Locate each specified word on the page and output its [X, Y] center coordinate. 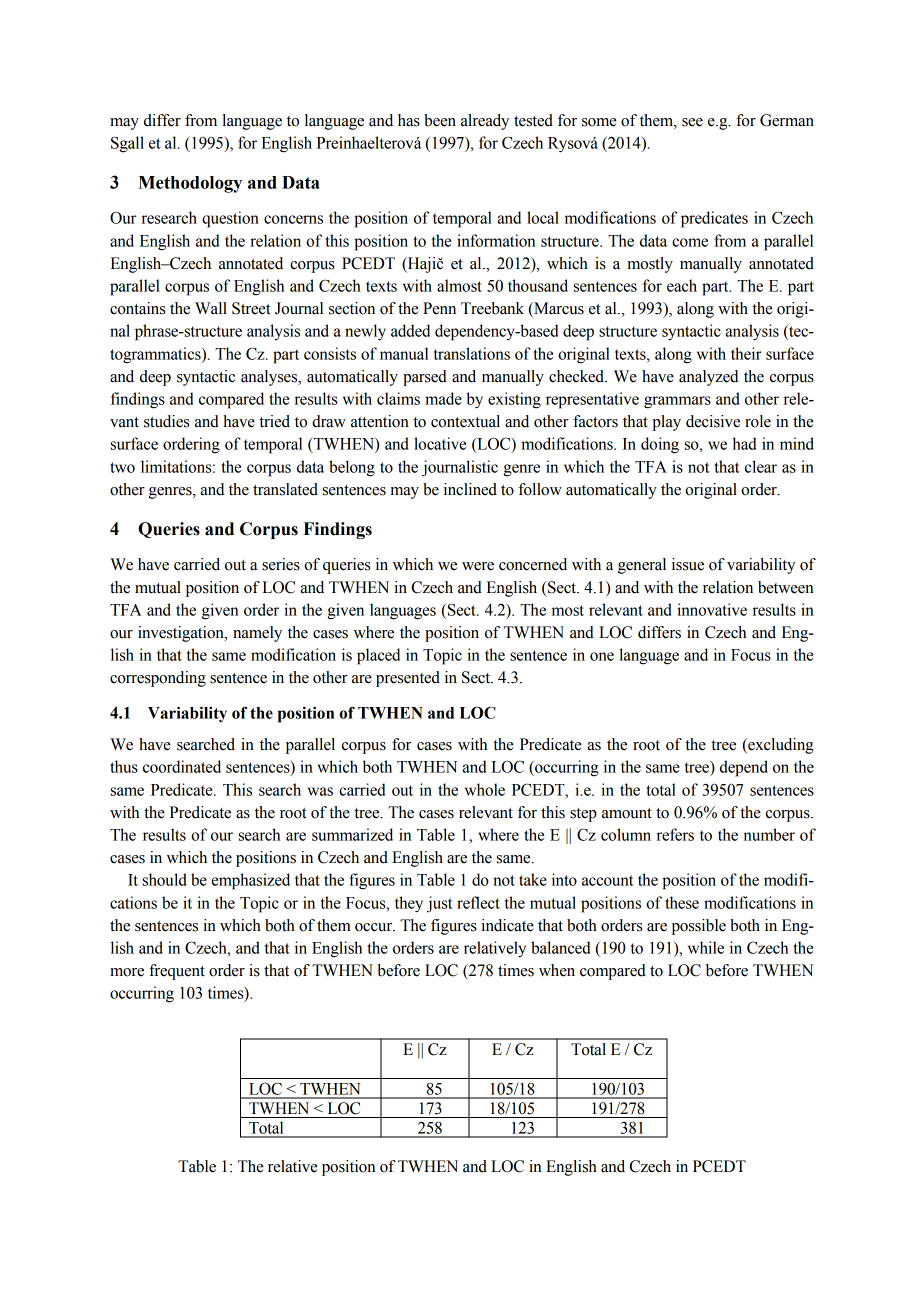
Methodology [190, 184]
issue [688, 564]
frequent [177, 972]
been [440, 120]
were [478, 566]
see [692, 122]
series [281, 564]
